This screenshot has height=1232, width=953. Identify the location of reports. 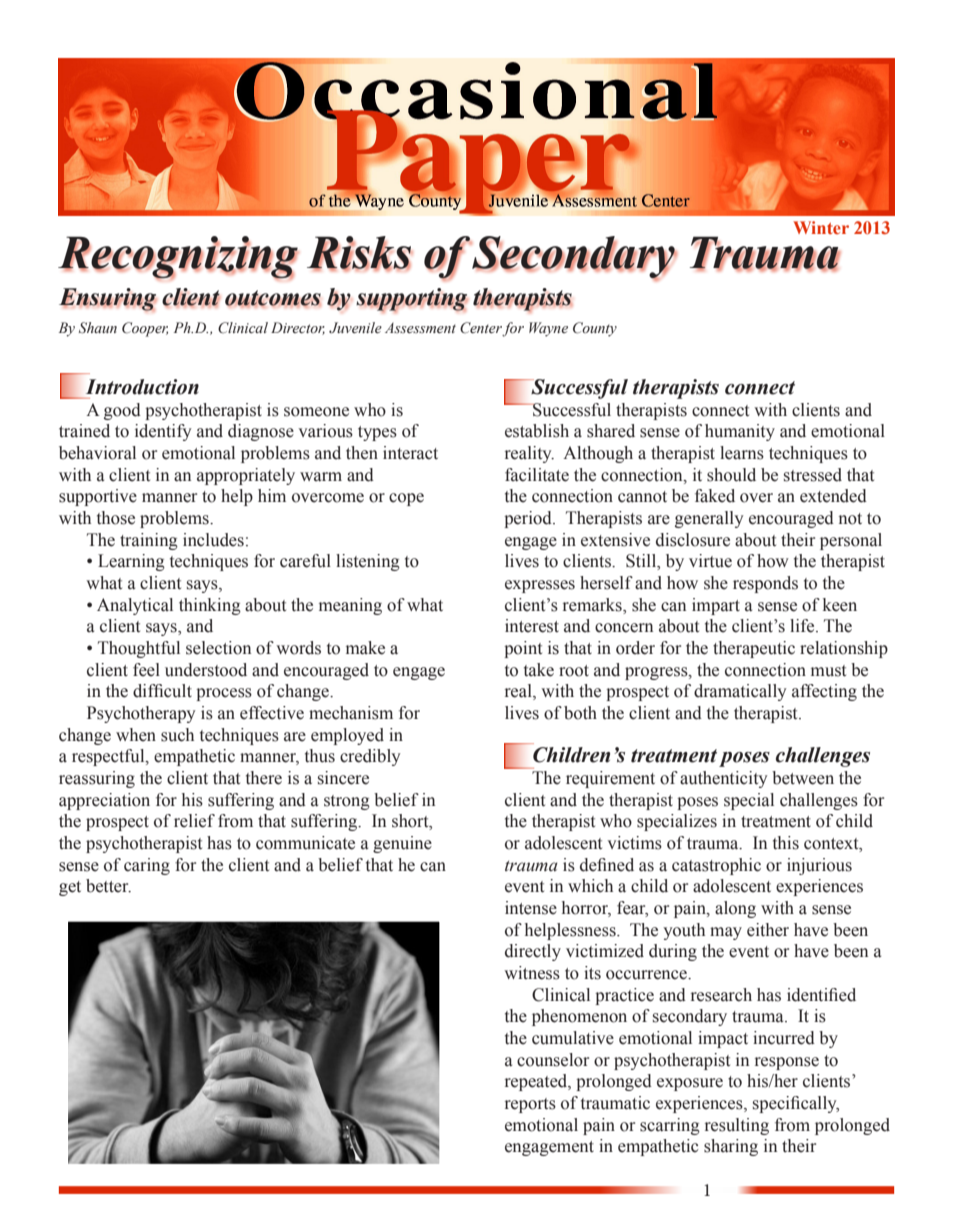
(530, 1105).
